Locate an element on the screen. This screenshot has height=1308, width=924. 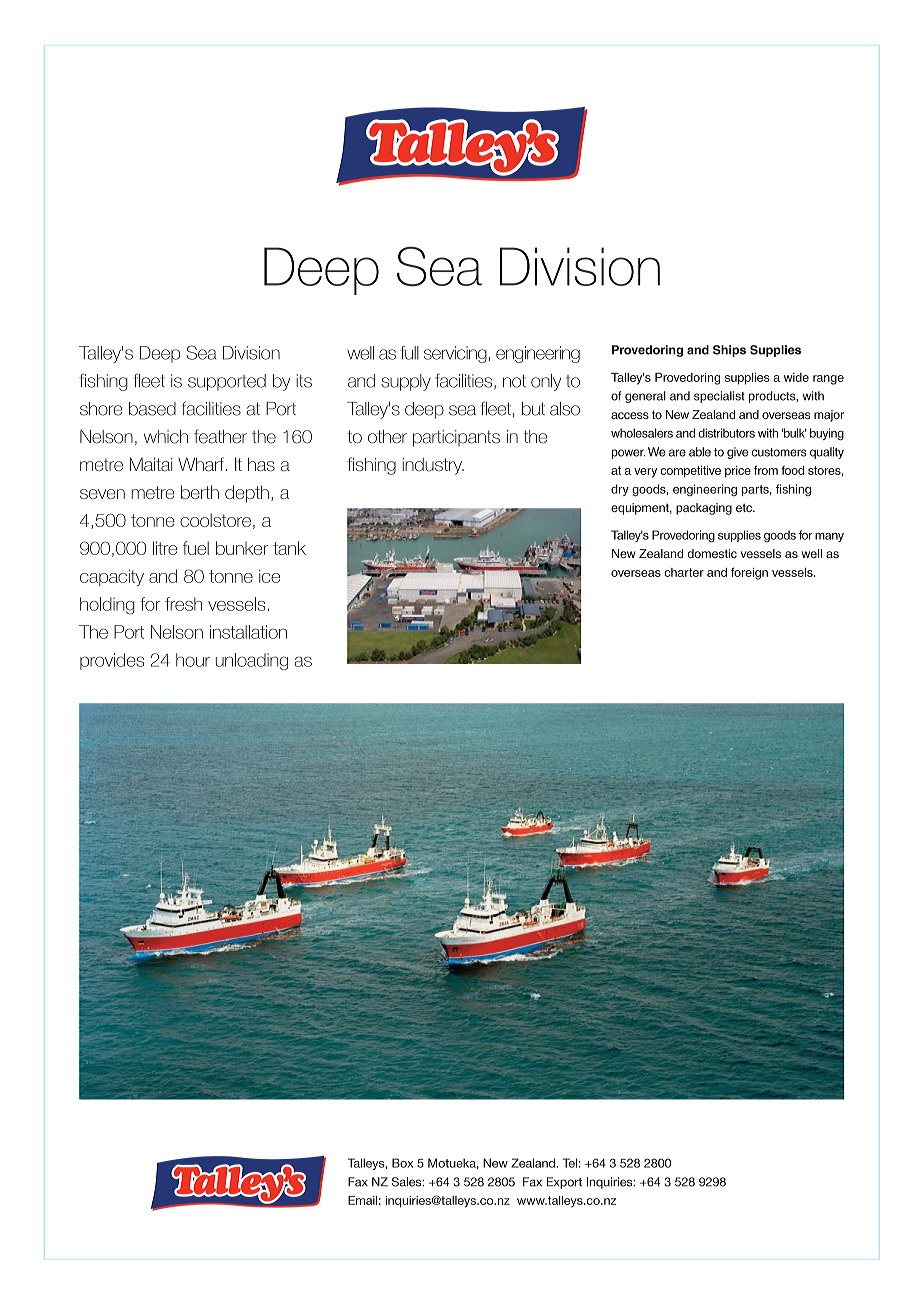
servicing is located at coordinates (455, 354).
